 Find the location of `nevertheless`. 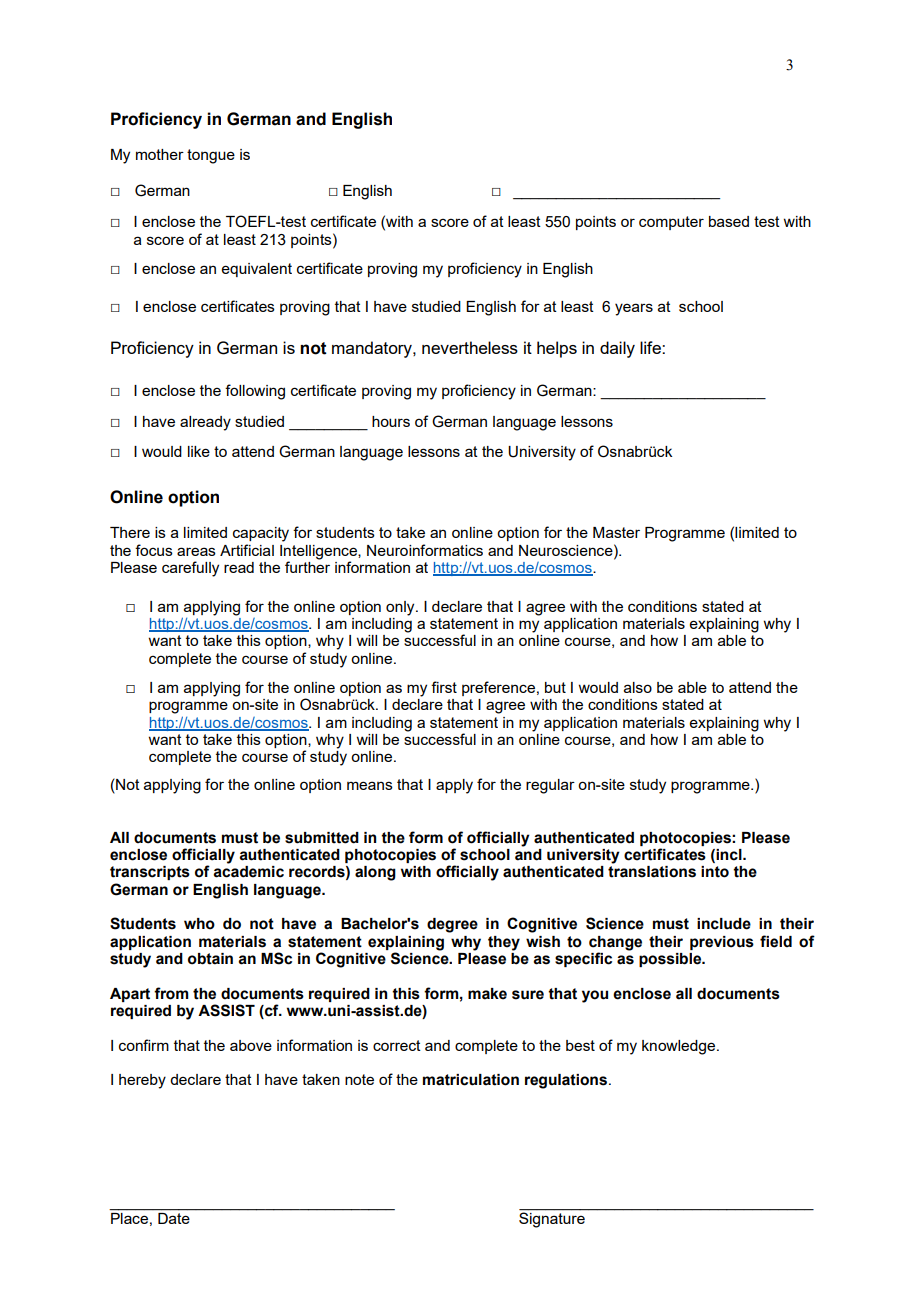

nevertheless is located at coordinates (470, 347).
